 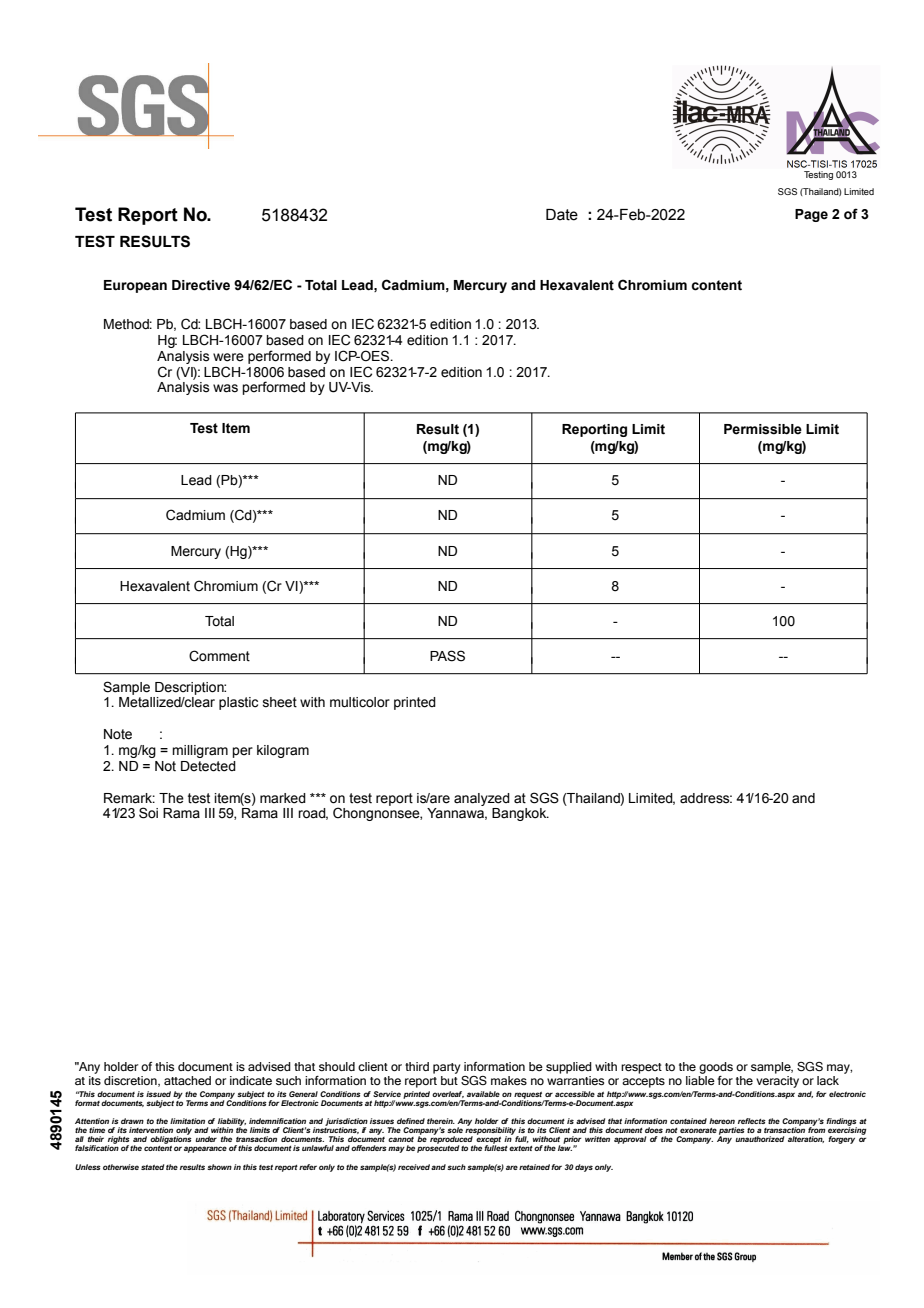 What do you see at coordinates (811, 215) in the screenshot?
I see `Page` at bounding box center [811, 215].
